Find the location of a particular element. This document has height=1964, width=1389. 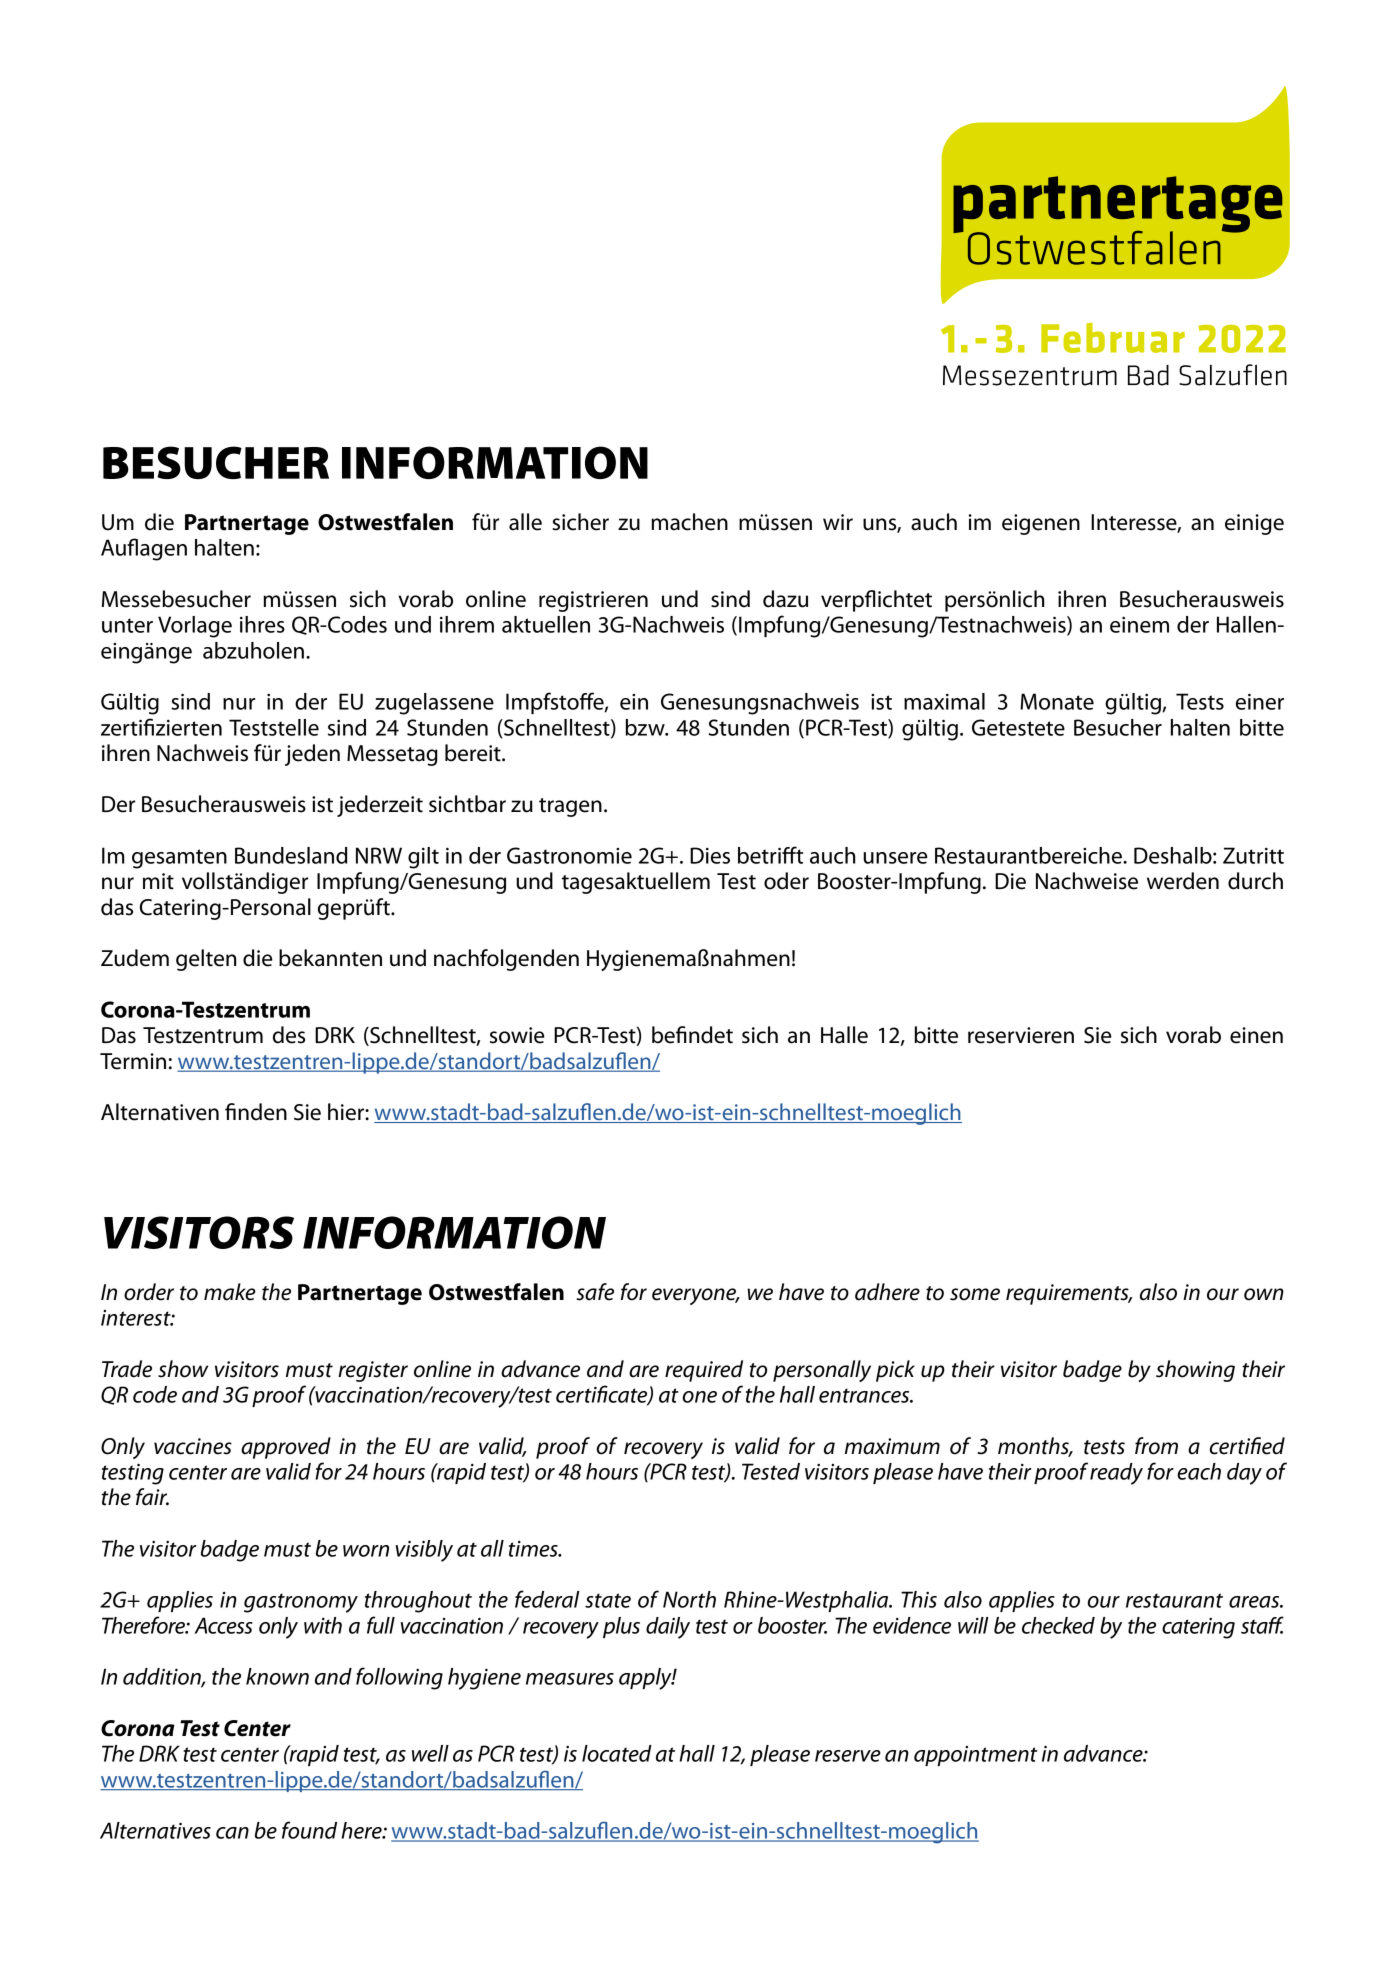

einem is located at coordinates (1139, 625).
